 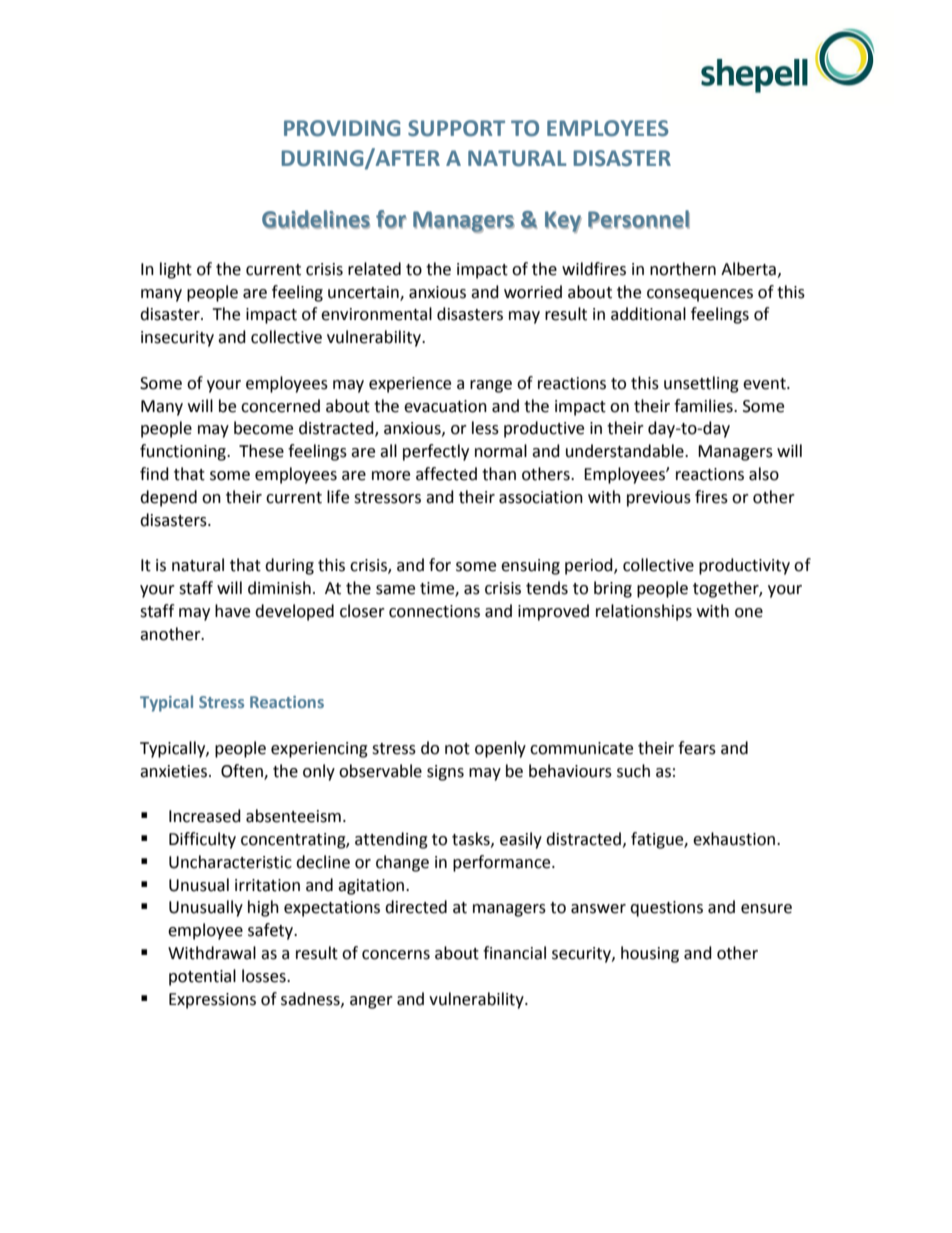 I want to click on financial, so click(x=514, y=953).
